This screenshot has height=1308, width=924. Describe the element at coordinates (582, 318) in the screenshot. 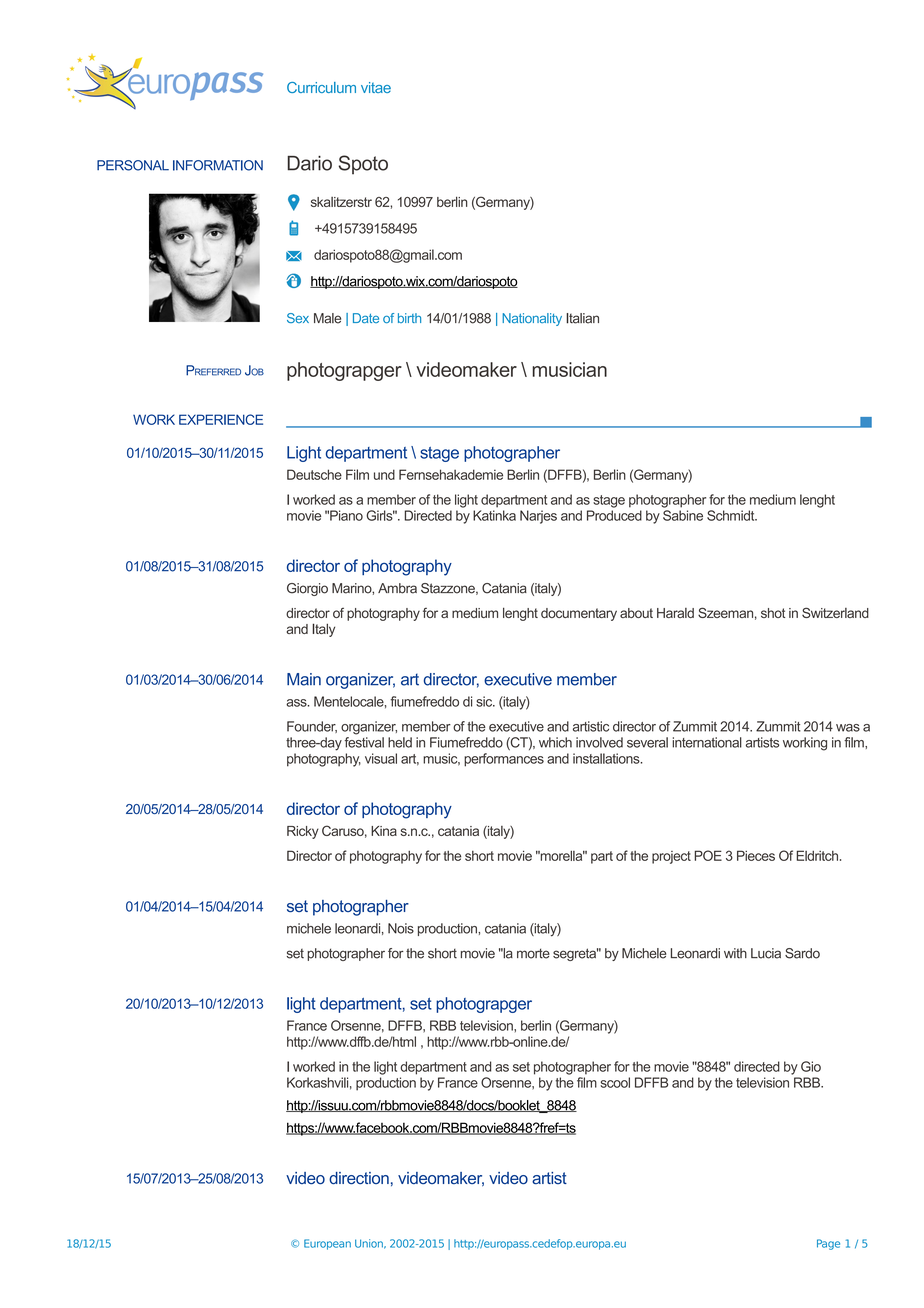

I see `Italian` at that location.
